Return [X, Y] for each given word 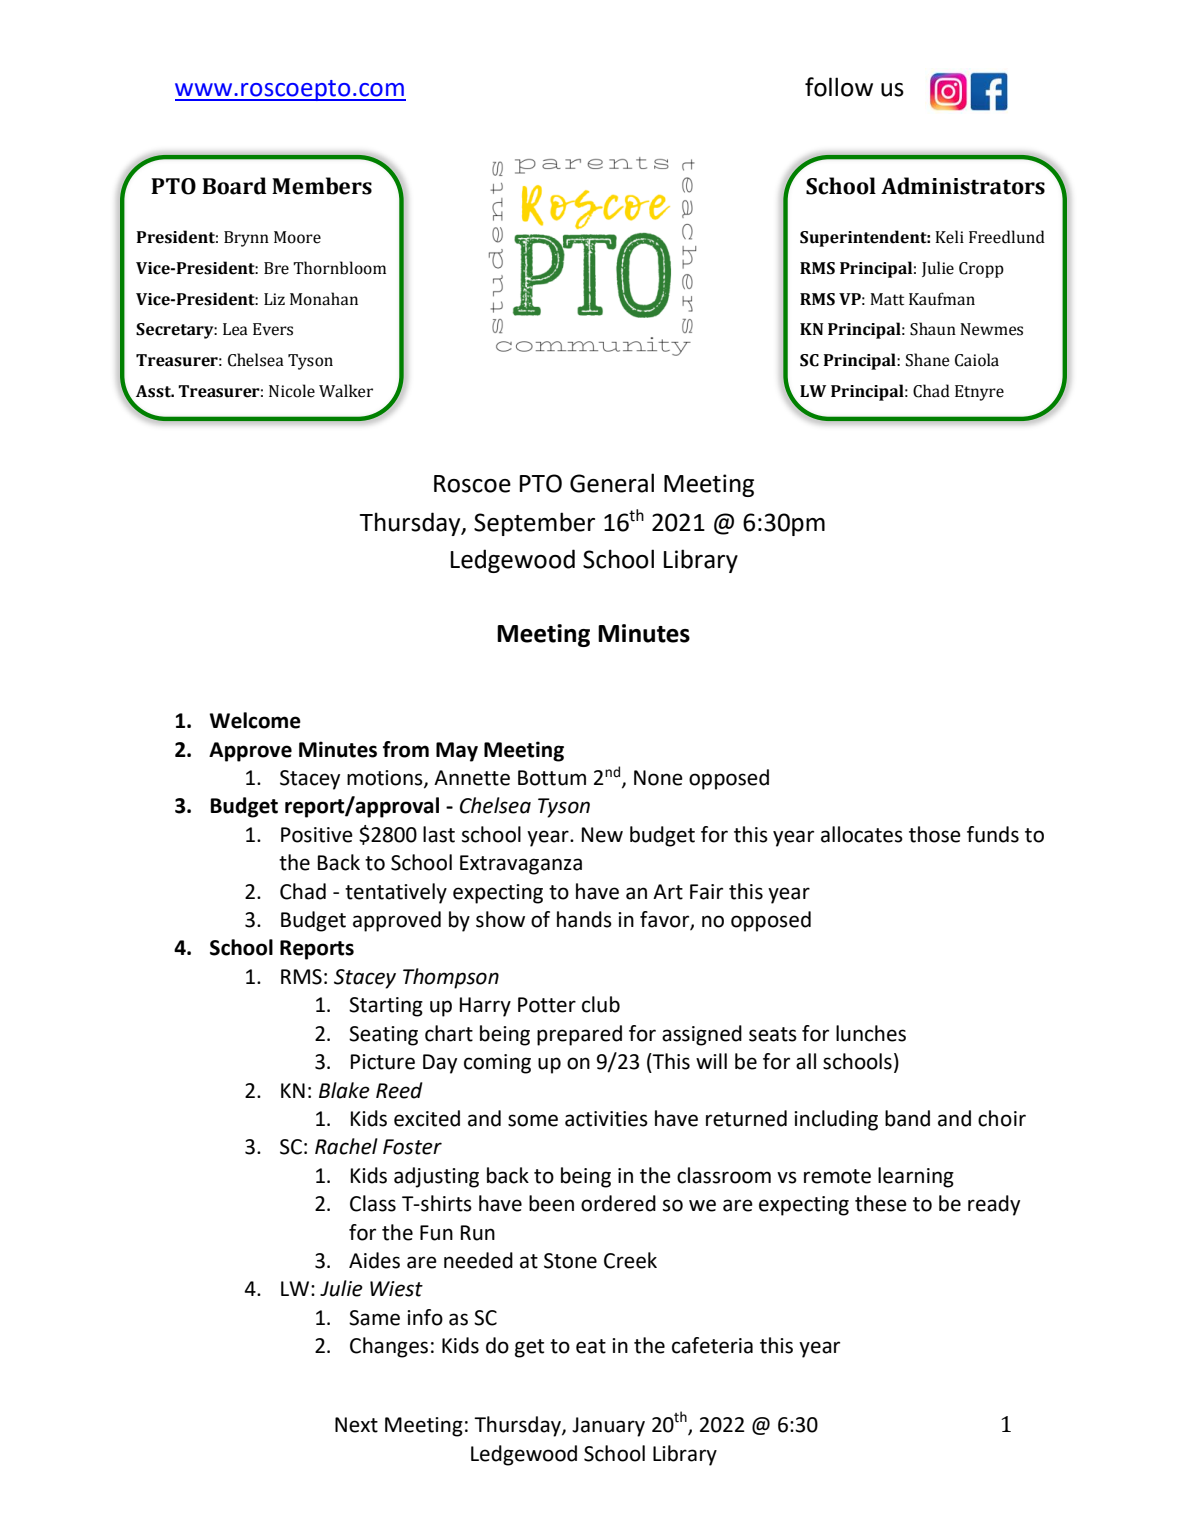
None [658, 778]
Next [356, 1425]
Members [322, 186]
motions [386, 778]
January [608, 1427]
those [935, 834]
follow [839, 87]
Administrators [963, 186]
